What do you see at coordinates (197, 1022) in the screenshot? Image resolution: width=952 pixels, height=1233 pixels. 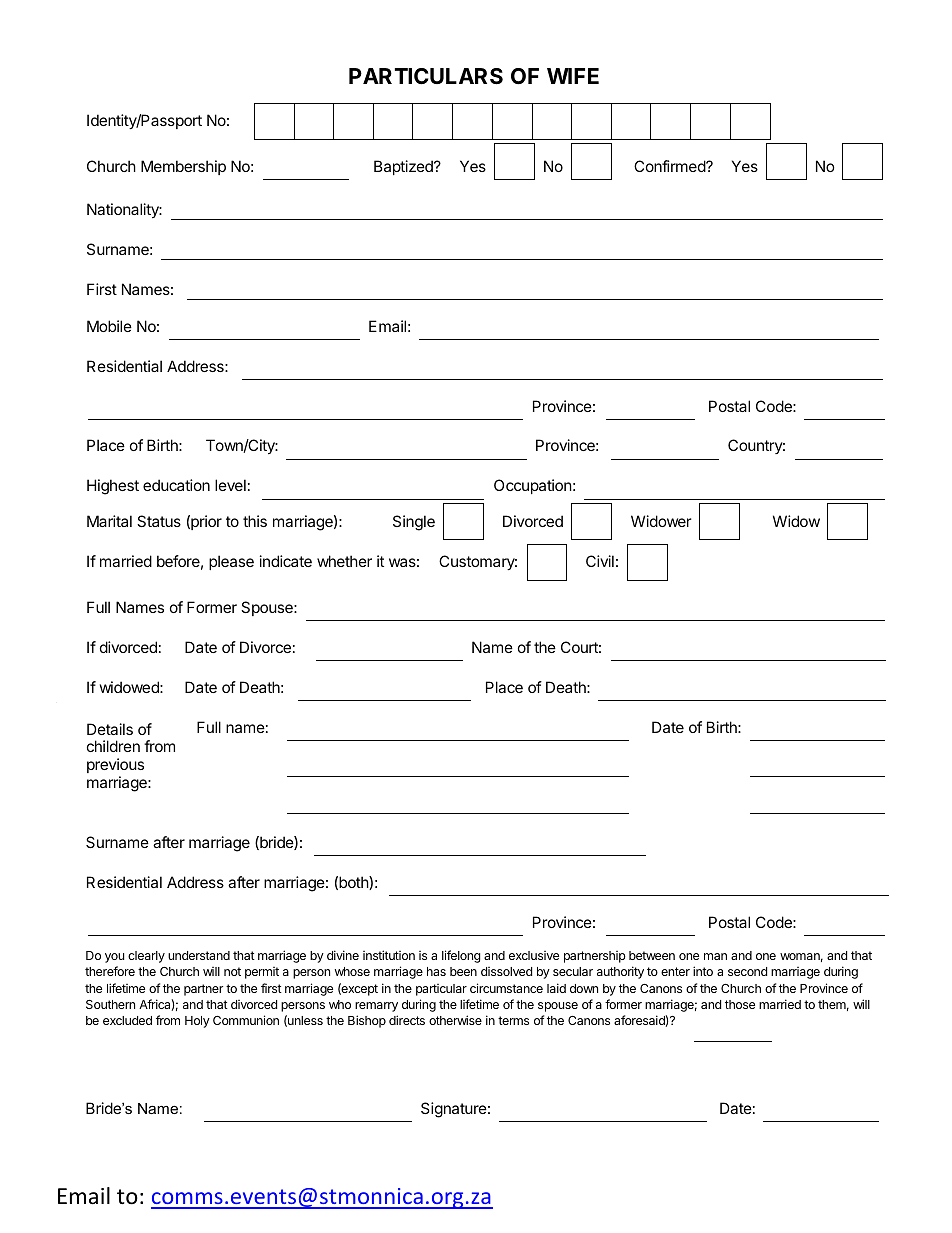 I see `Holy` at bounding box center [197, 1022].
